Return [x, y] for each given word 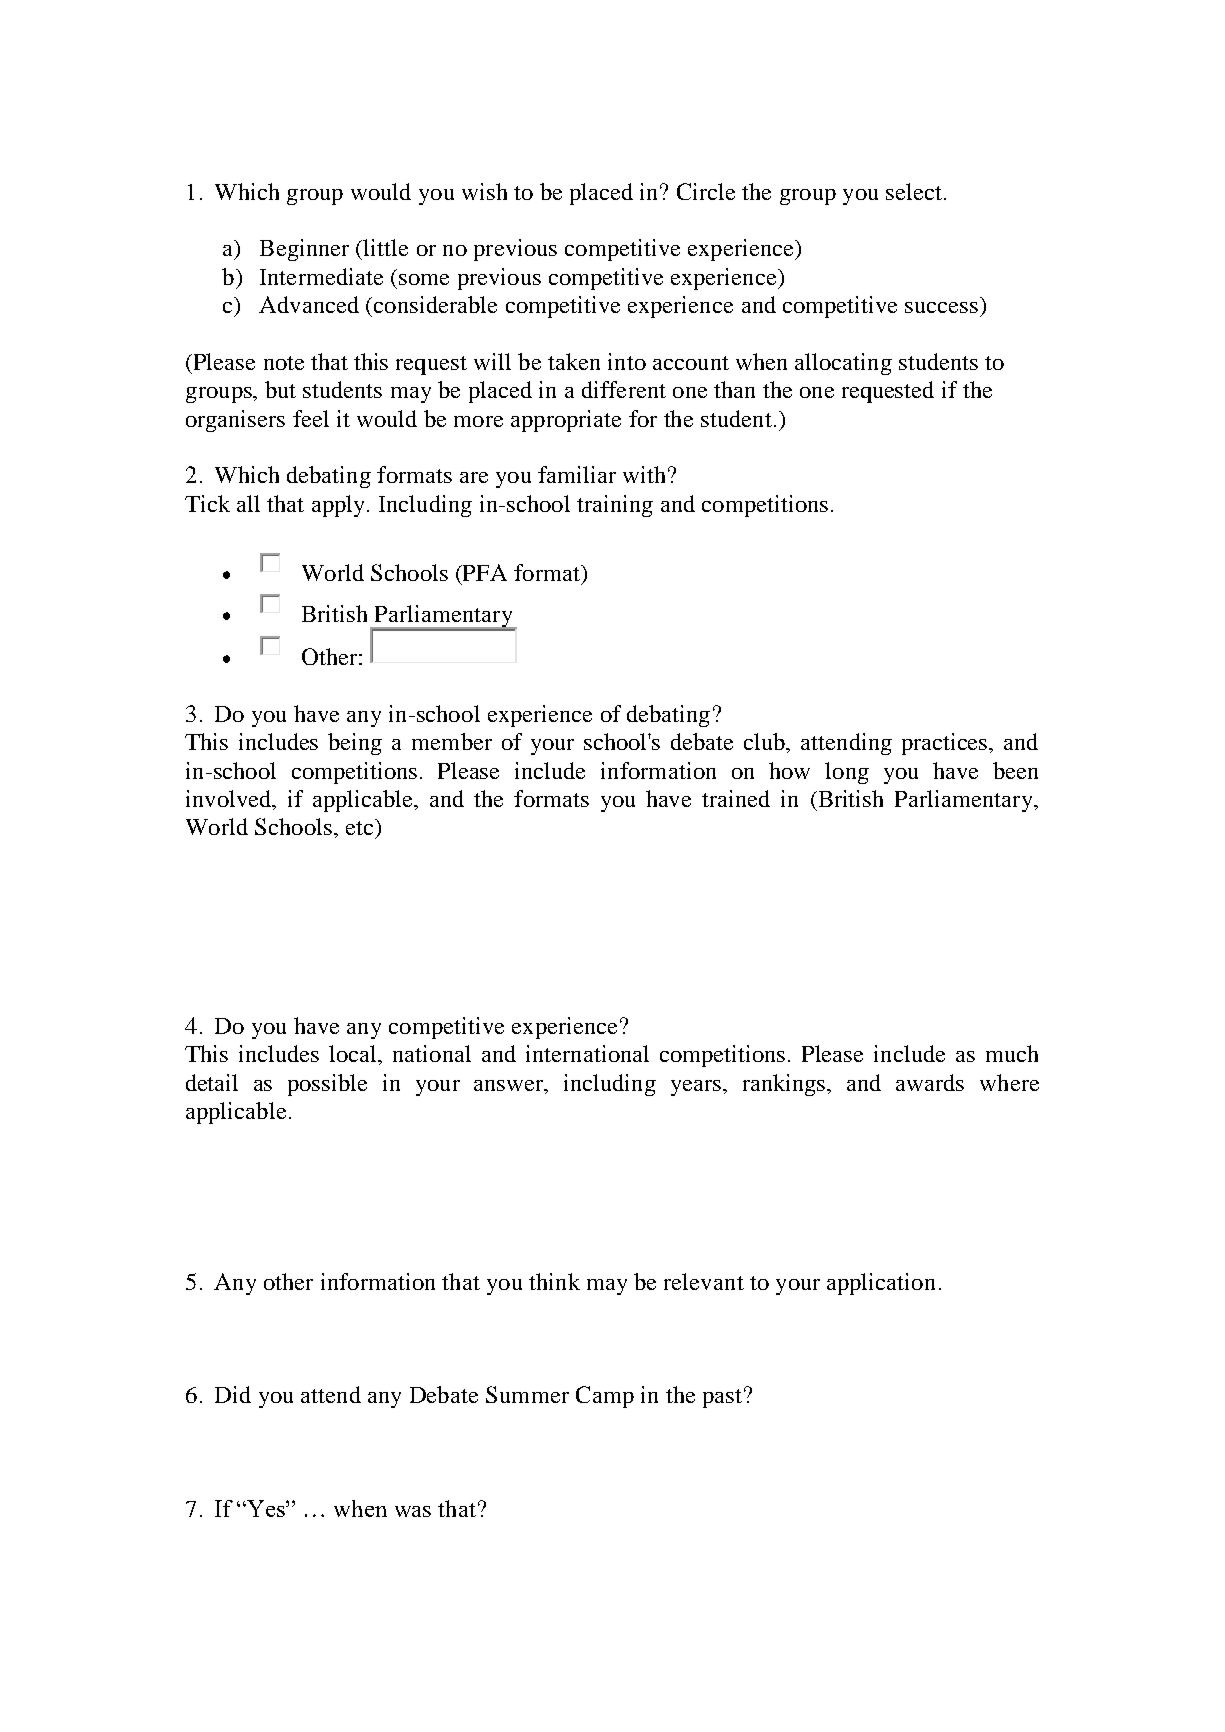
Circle [706, 191]
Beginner [304, 250]
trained [736, 798]
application [881, 1284]
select [914, 191]
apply [338, 506]
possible [327, 1085]
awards [930, 1082]
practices [946, 744]
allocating [843, 364]
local [354, 1053]
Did [233, 1394]
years [696, 1088]
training [615, 506]
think [554, 1281]
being [355, 744]
